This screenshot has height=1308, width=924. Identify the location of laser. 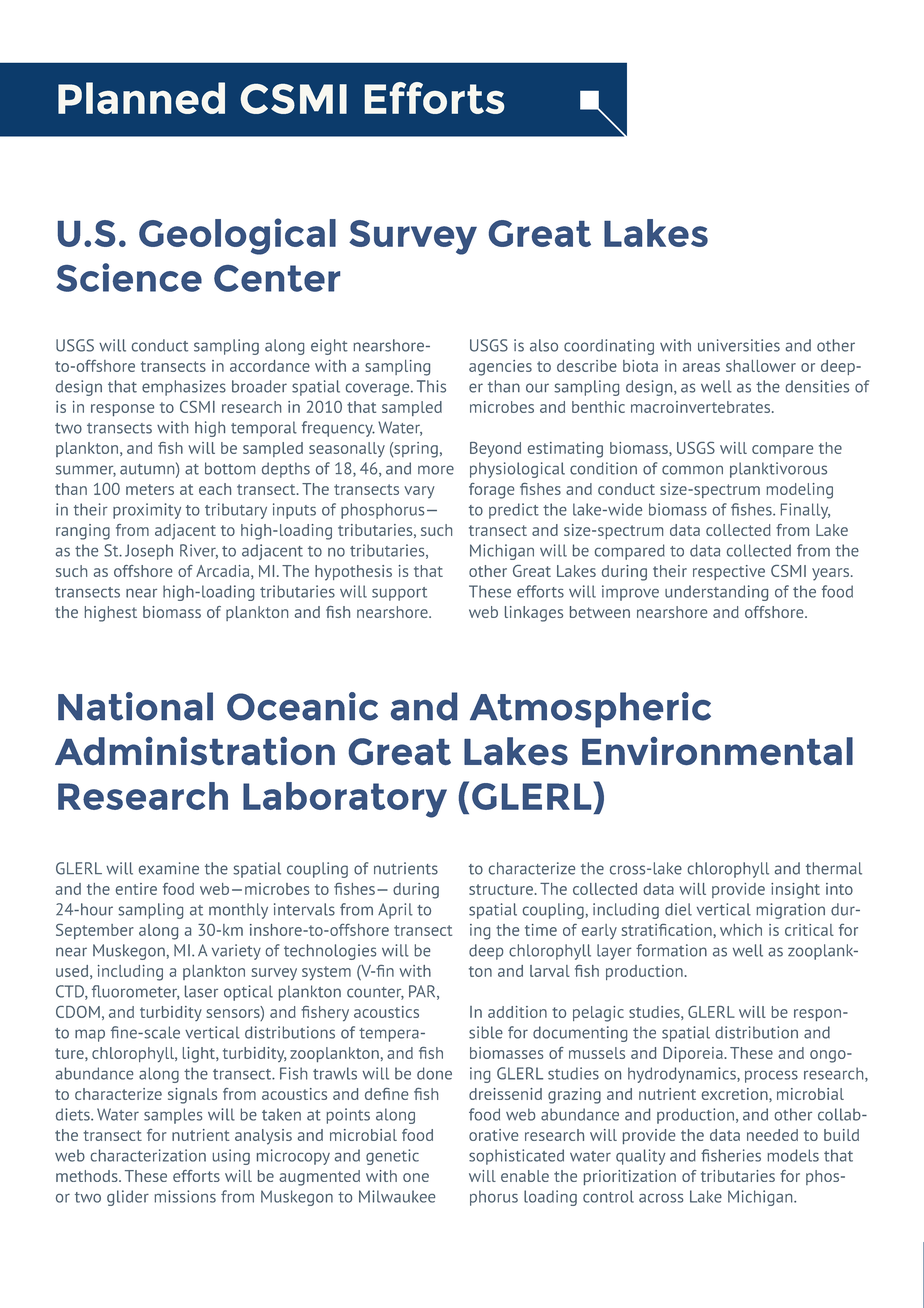
(201, 991).
